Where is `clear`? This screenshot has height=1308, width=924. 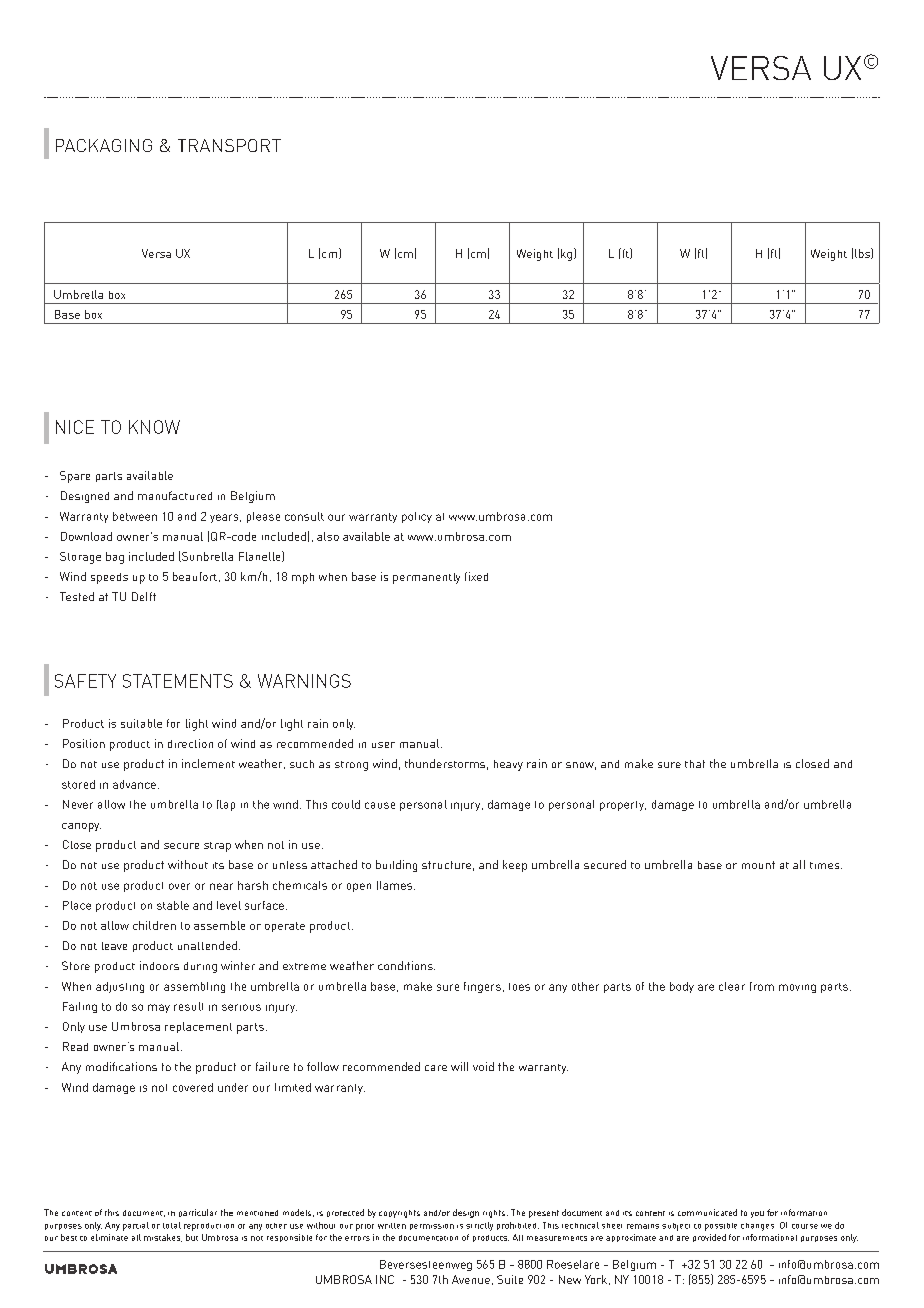 clear is located at coordinates (732, 986).
